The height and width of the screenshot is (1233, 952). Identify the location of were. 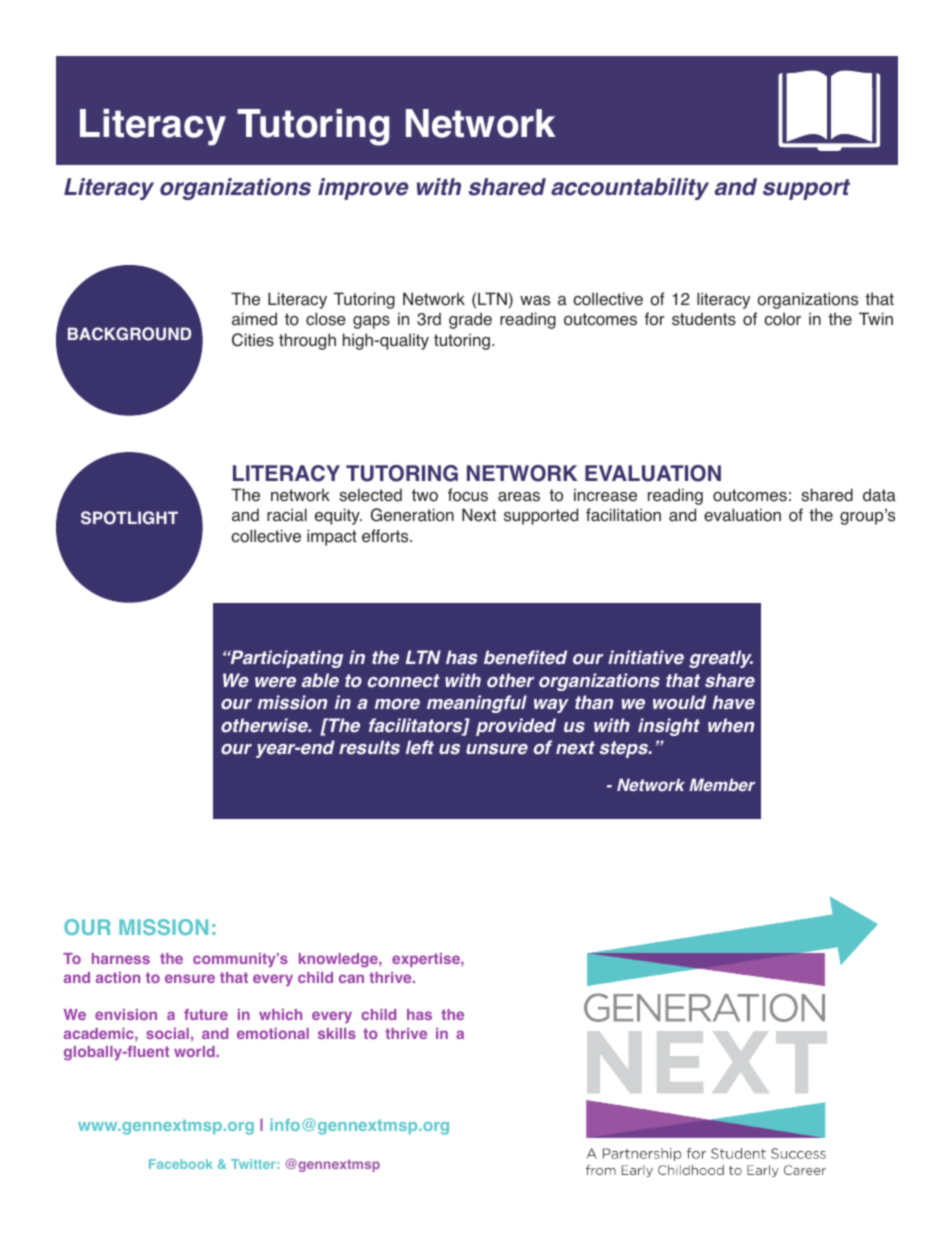
(275, 682).
